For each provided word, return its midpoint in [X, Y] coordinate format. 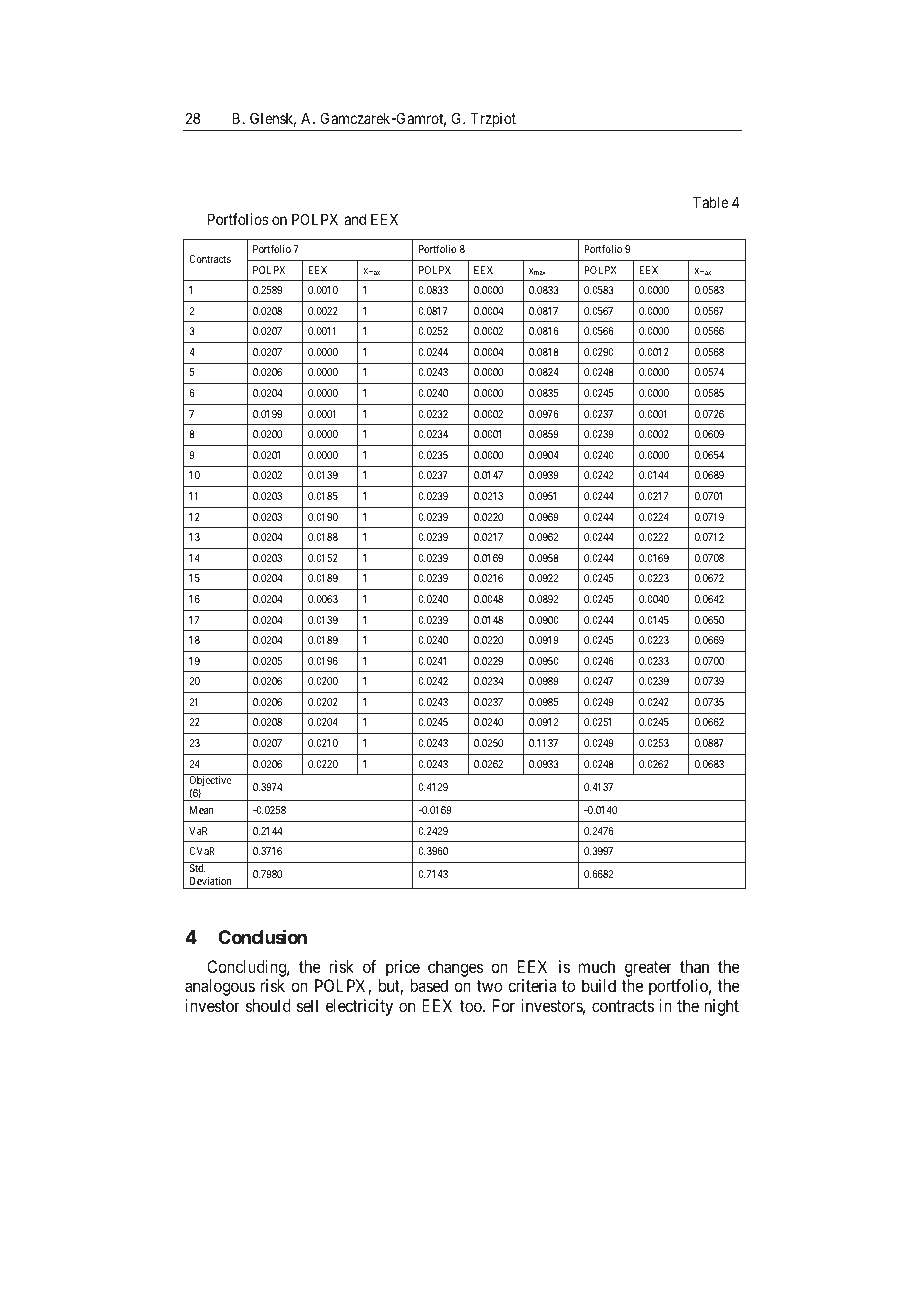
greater [648, 969]
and [355, 219]
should [268, 1005]
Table [711, 202]
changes [456, 968]
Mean [201, 810]
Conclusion [262, 936]
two [489, 986]
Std [197, 868]
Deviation [210, 881]
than [694, 966]
